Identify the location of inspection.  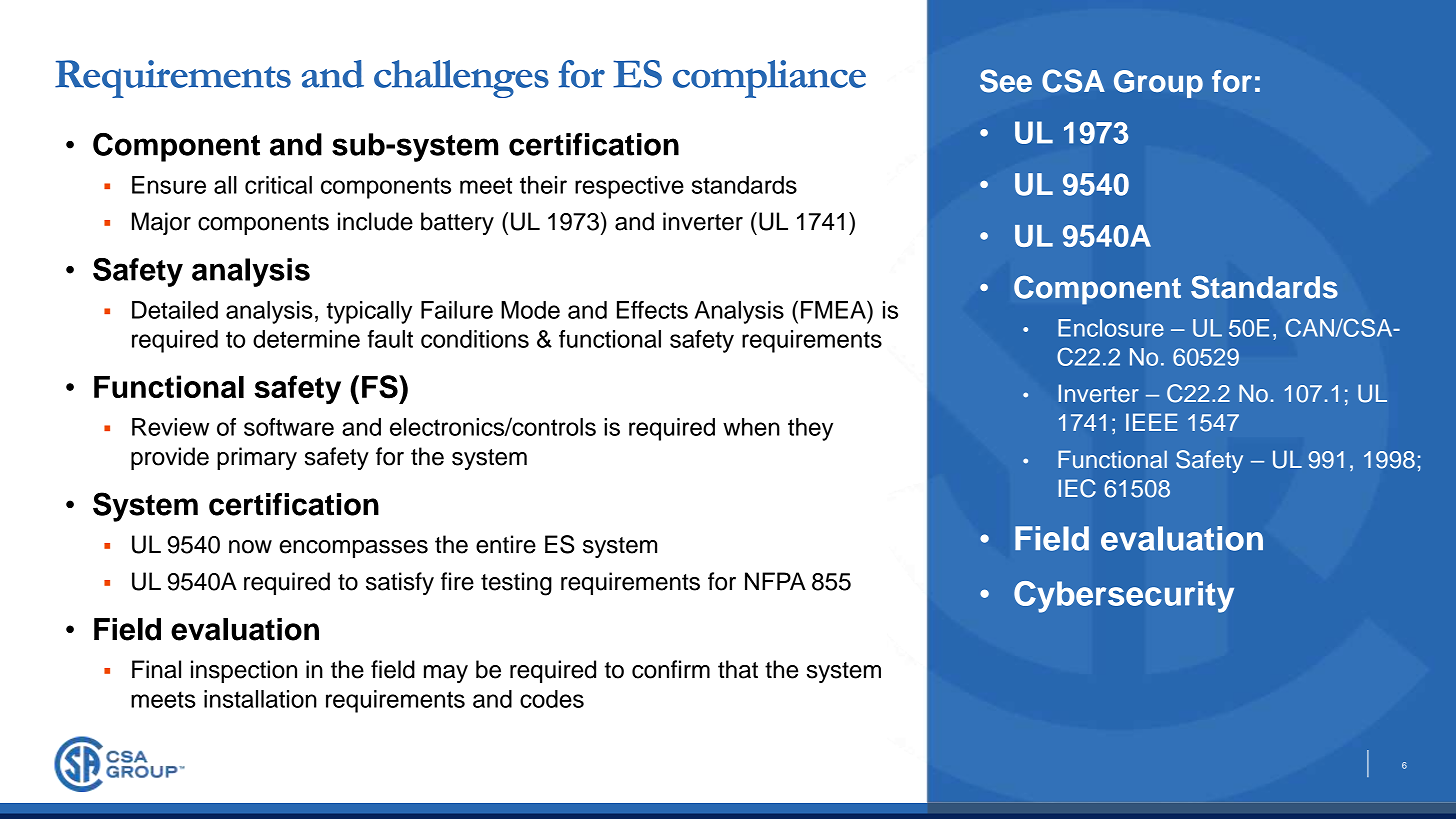
(244, 671).
